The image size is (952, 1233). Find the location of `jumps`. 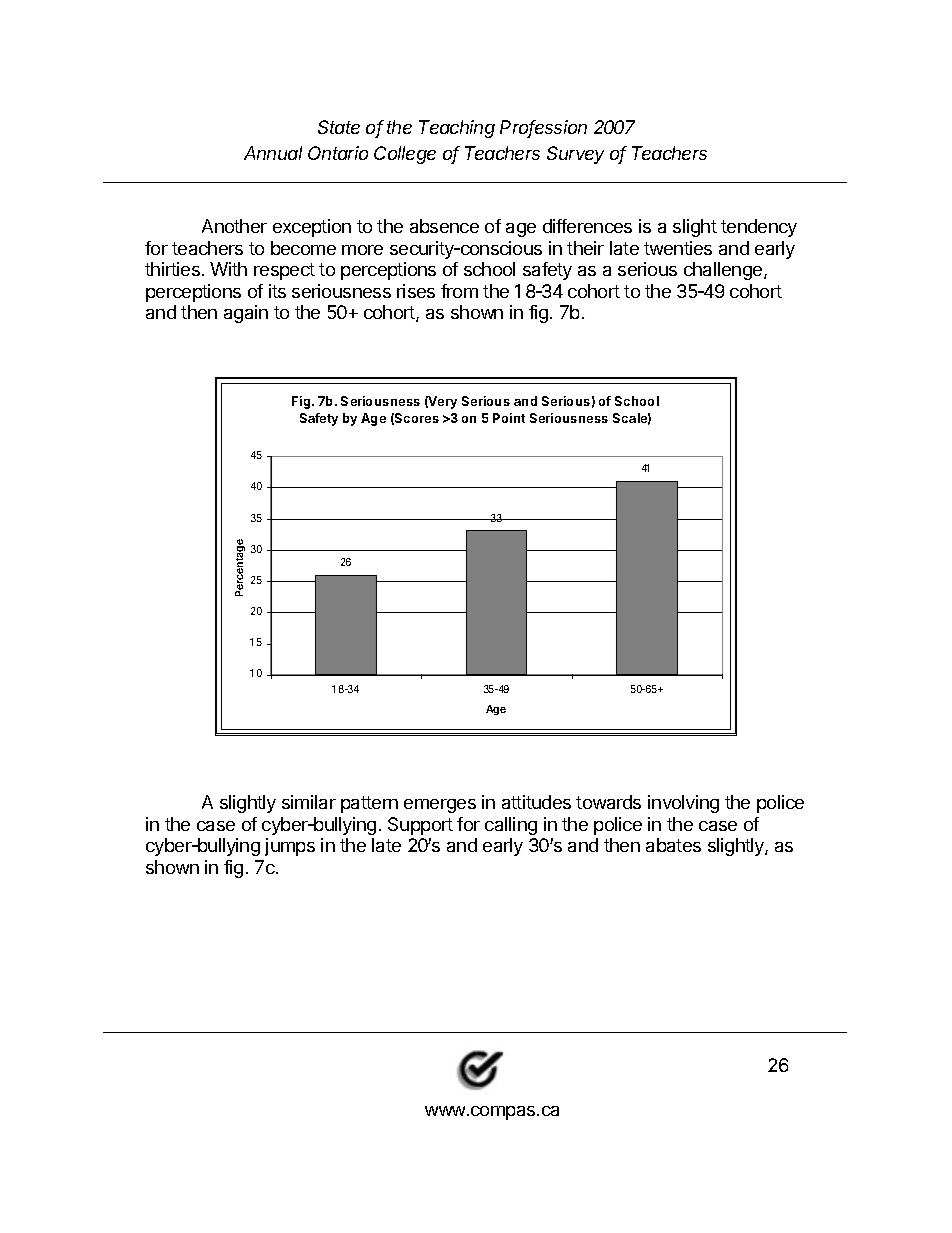

jumps is located at coordinates (290, 847).
